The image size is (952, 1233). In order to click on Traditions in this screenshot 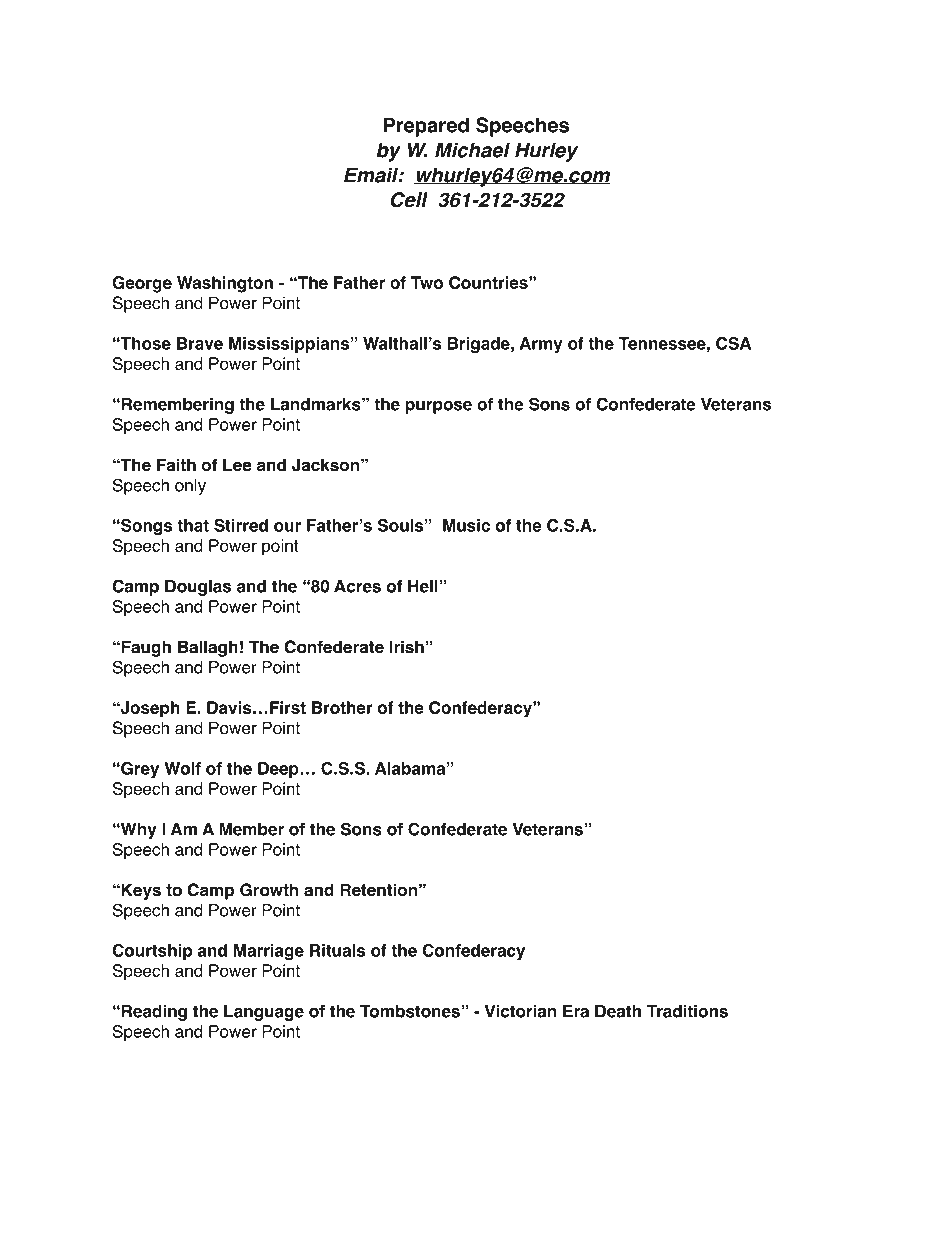, I will do `click(687, 1011)`.
